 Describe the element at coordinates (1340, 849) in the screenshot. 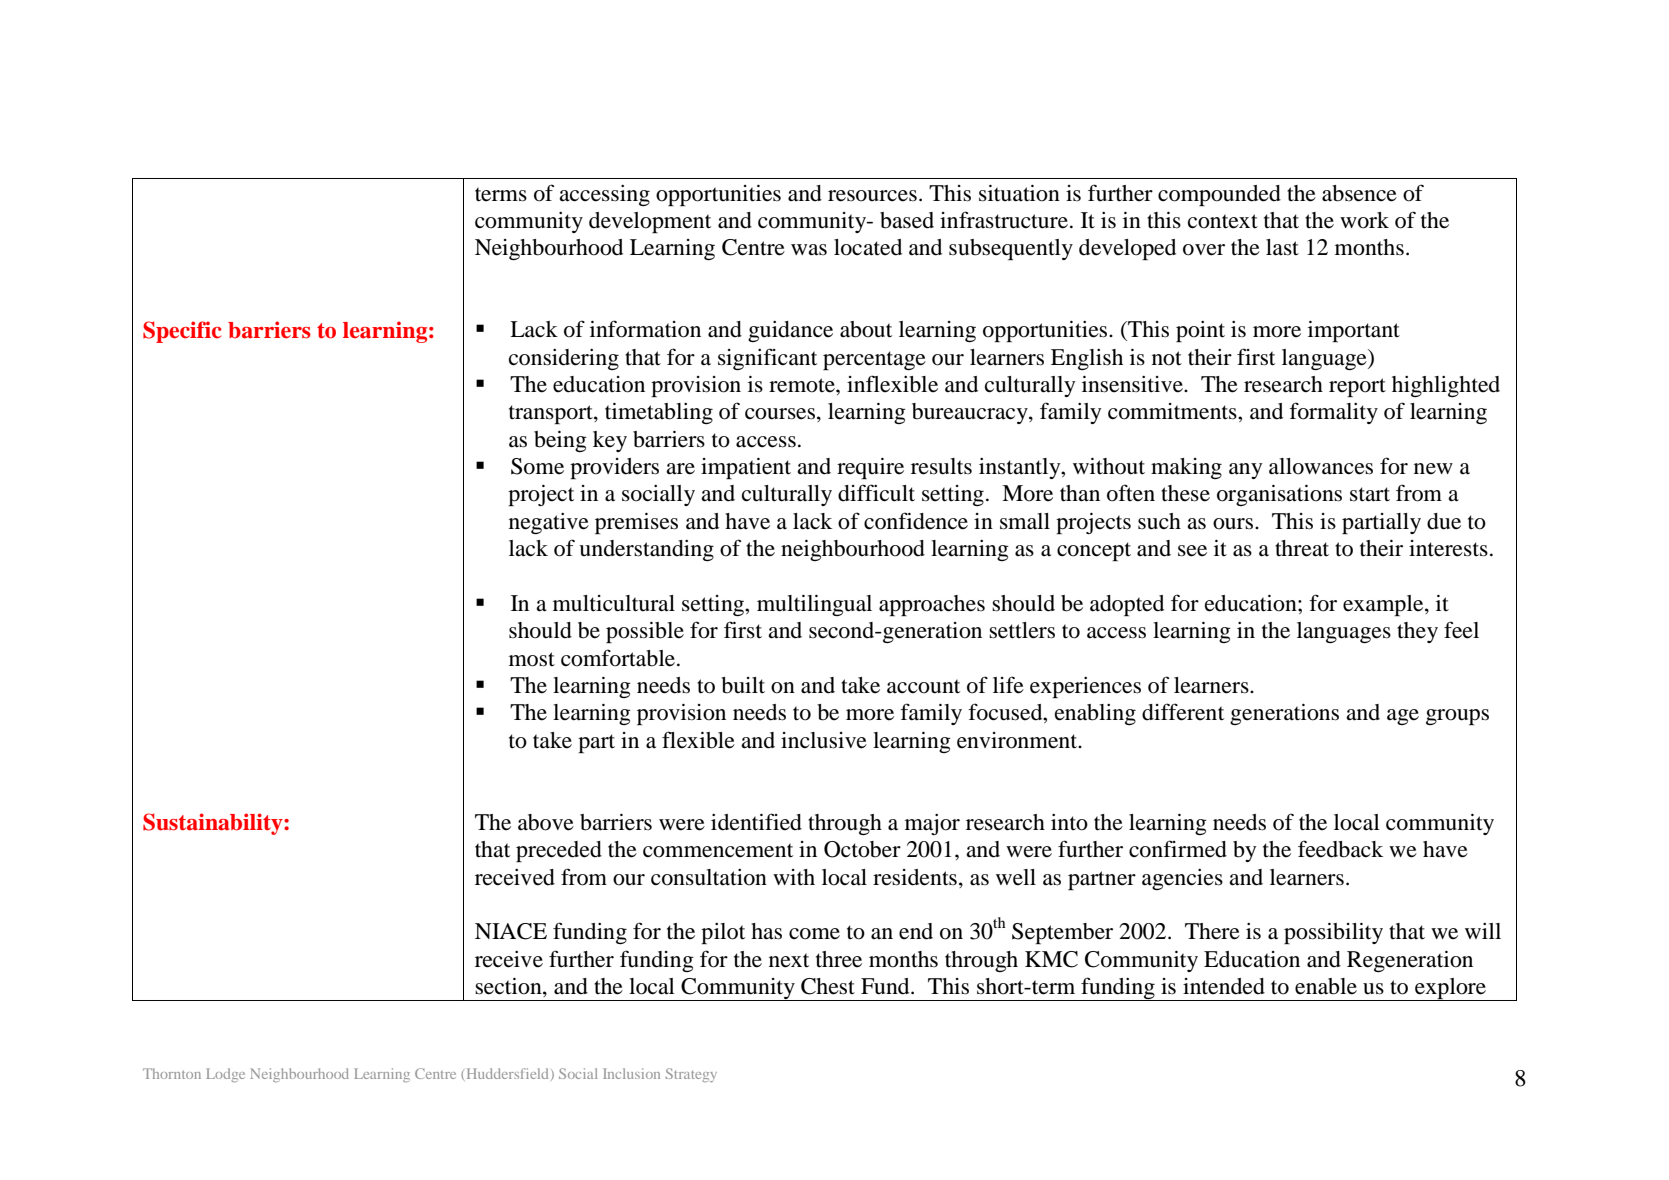

I see `feedback` at that location.
